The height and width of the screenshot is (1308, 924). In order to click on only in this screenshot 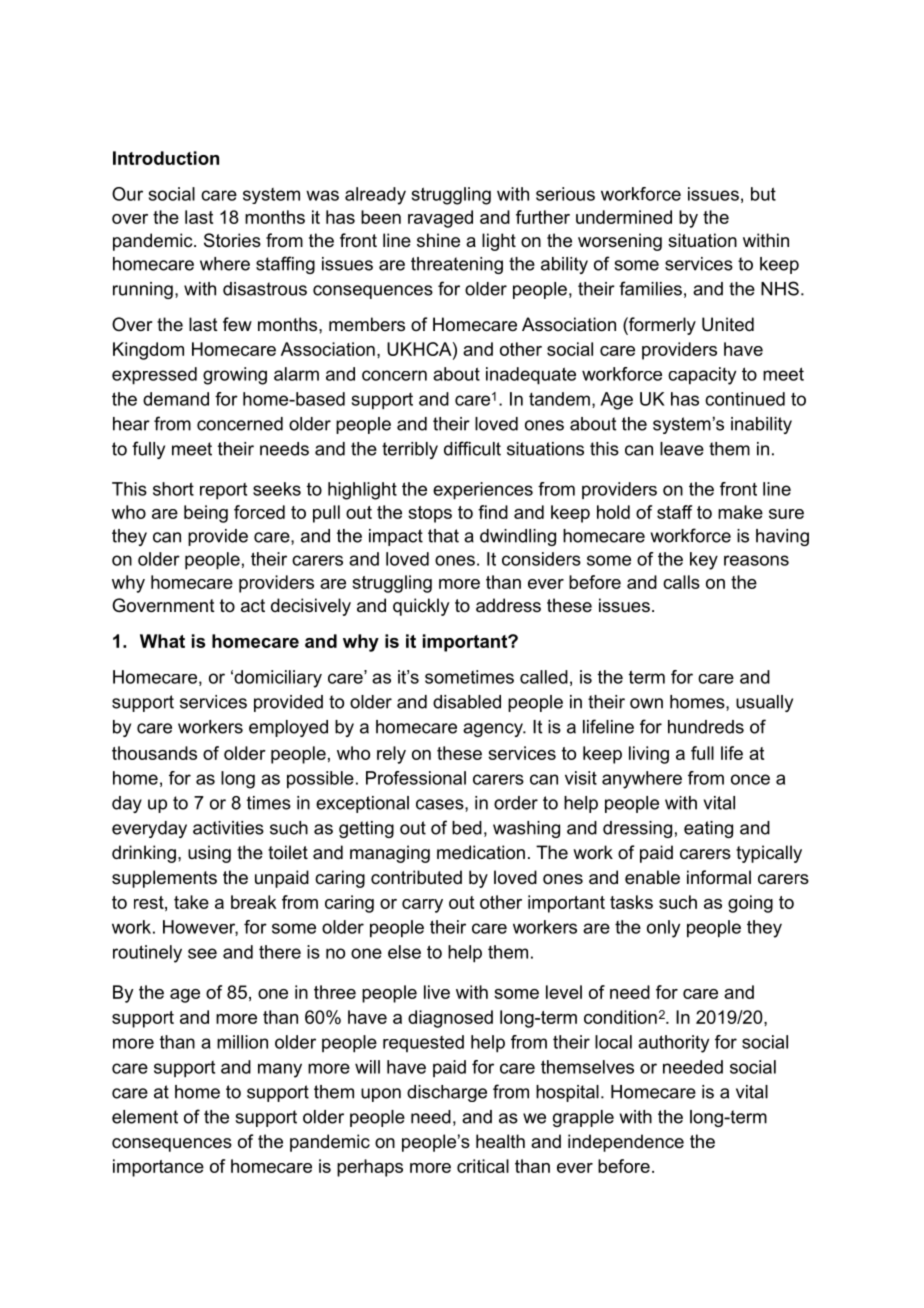, I will do `click(663, 929)`.
